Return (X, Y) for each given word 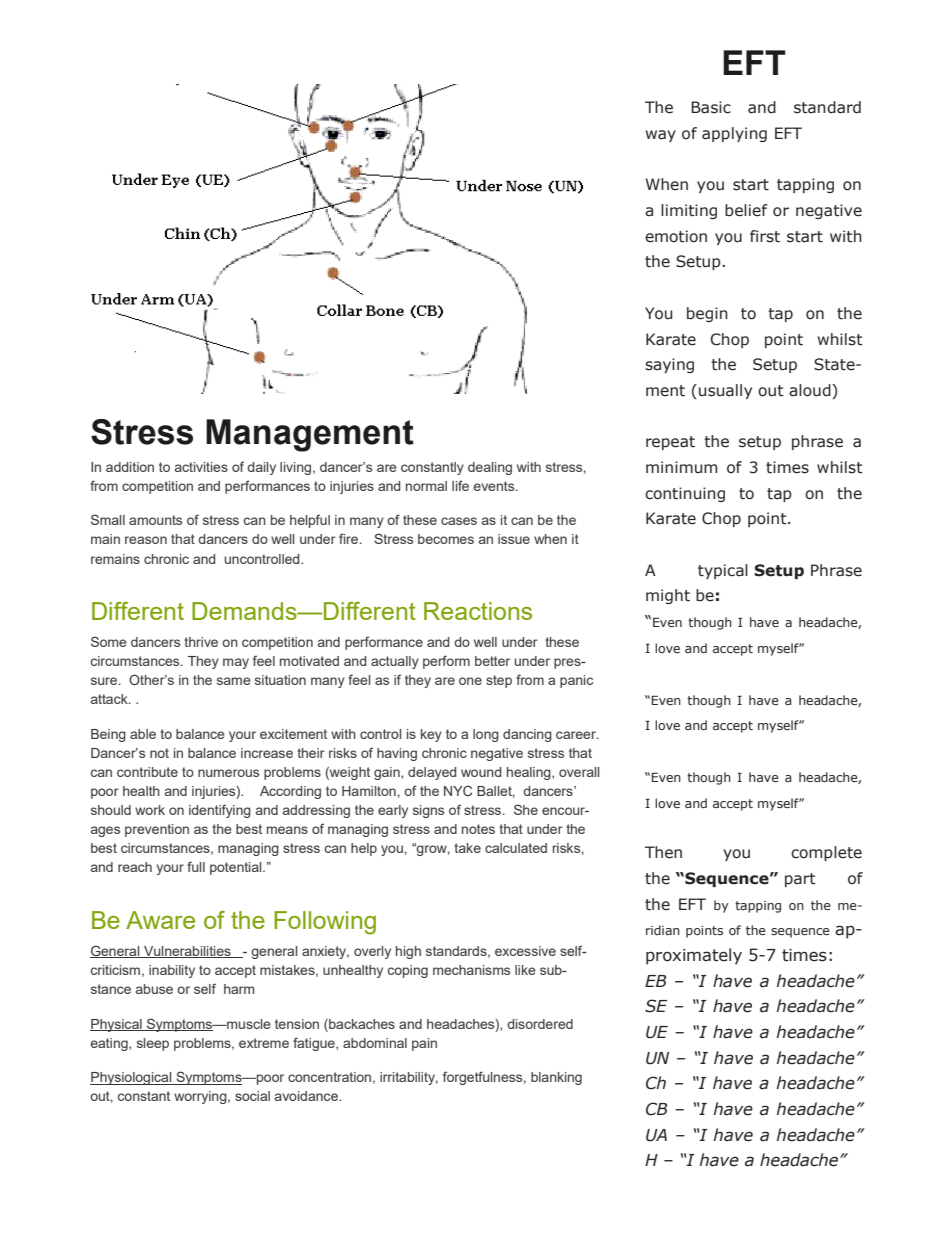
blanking (556, 1078)
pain (424, 1044)
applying (734, 134)
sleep (153, 1044)
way (661, 136)
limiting (689, 211)
